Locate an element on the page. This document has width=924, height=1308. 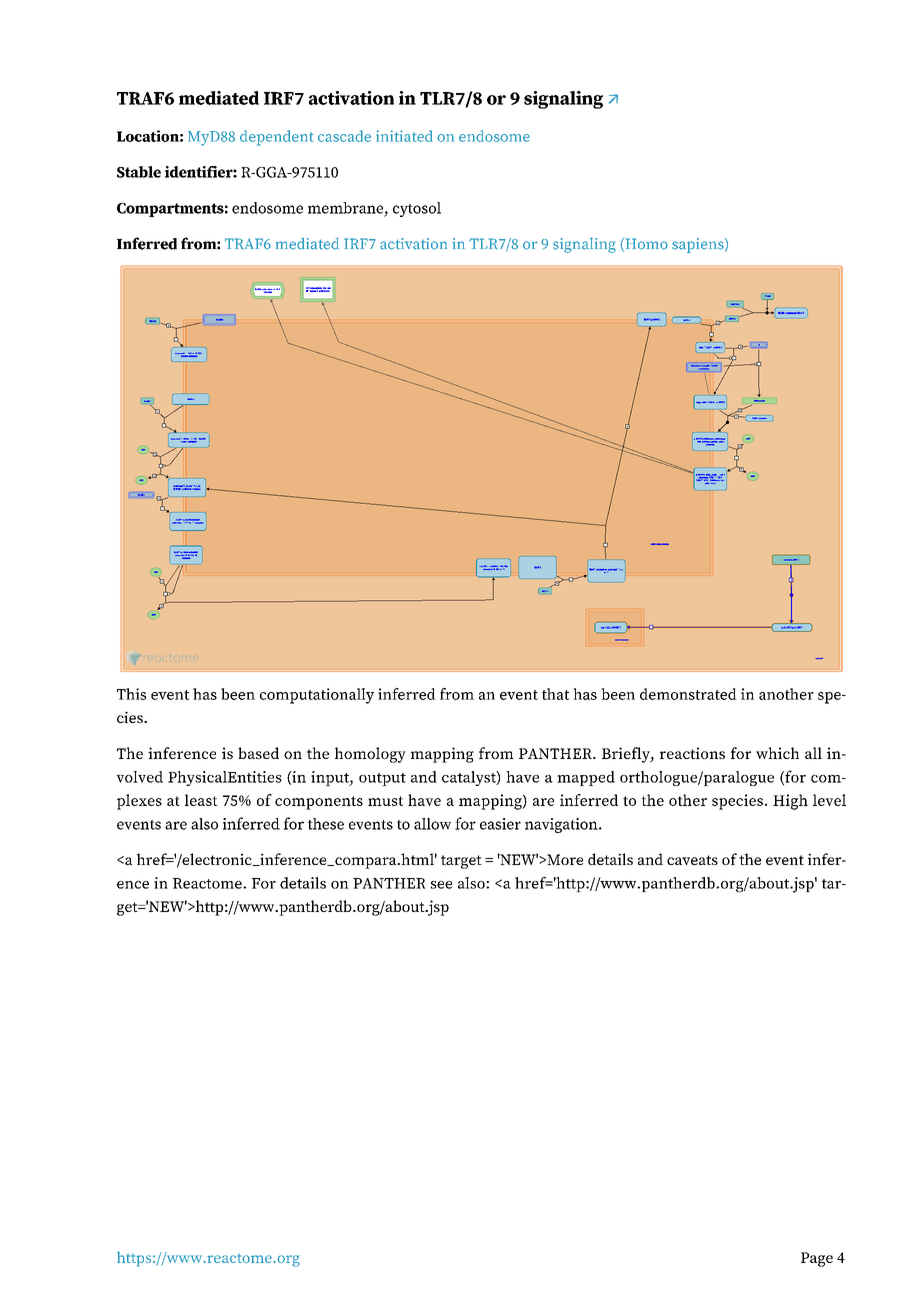
demonstrated is located at coordinates (688, 694).
